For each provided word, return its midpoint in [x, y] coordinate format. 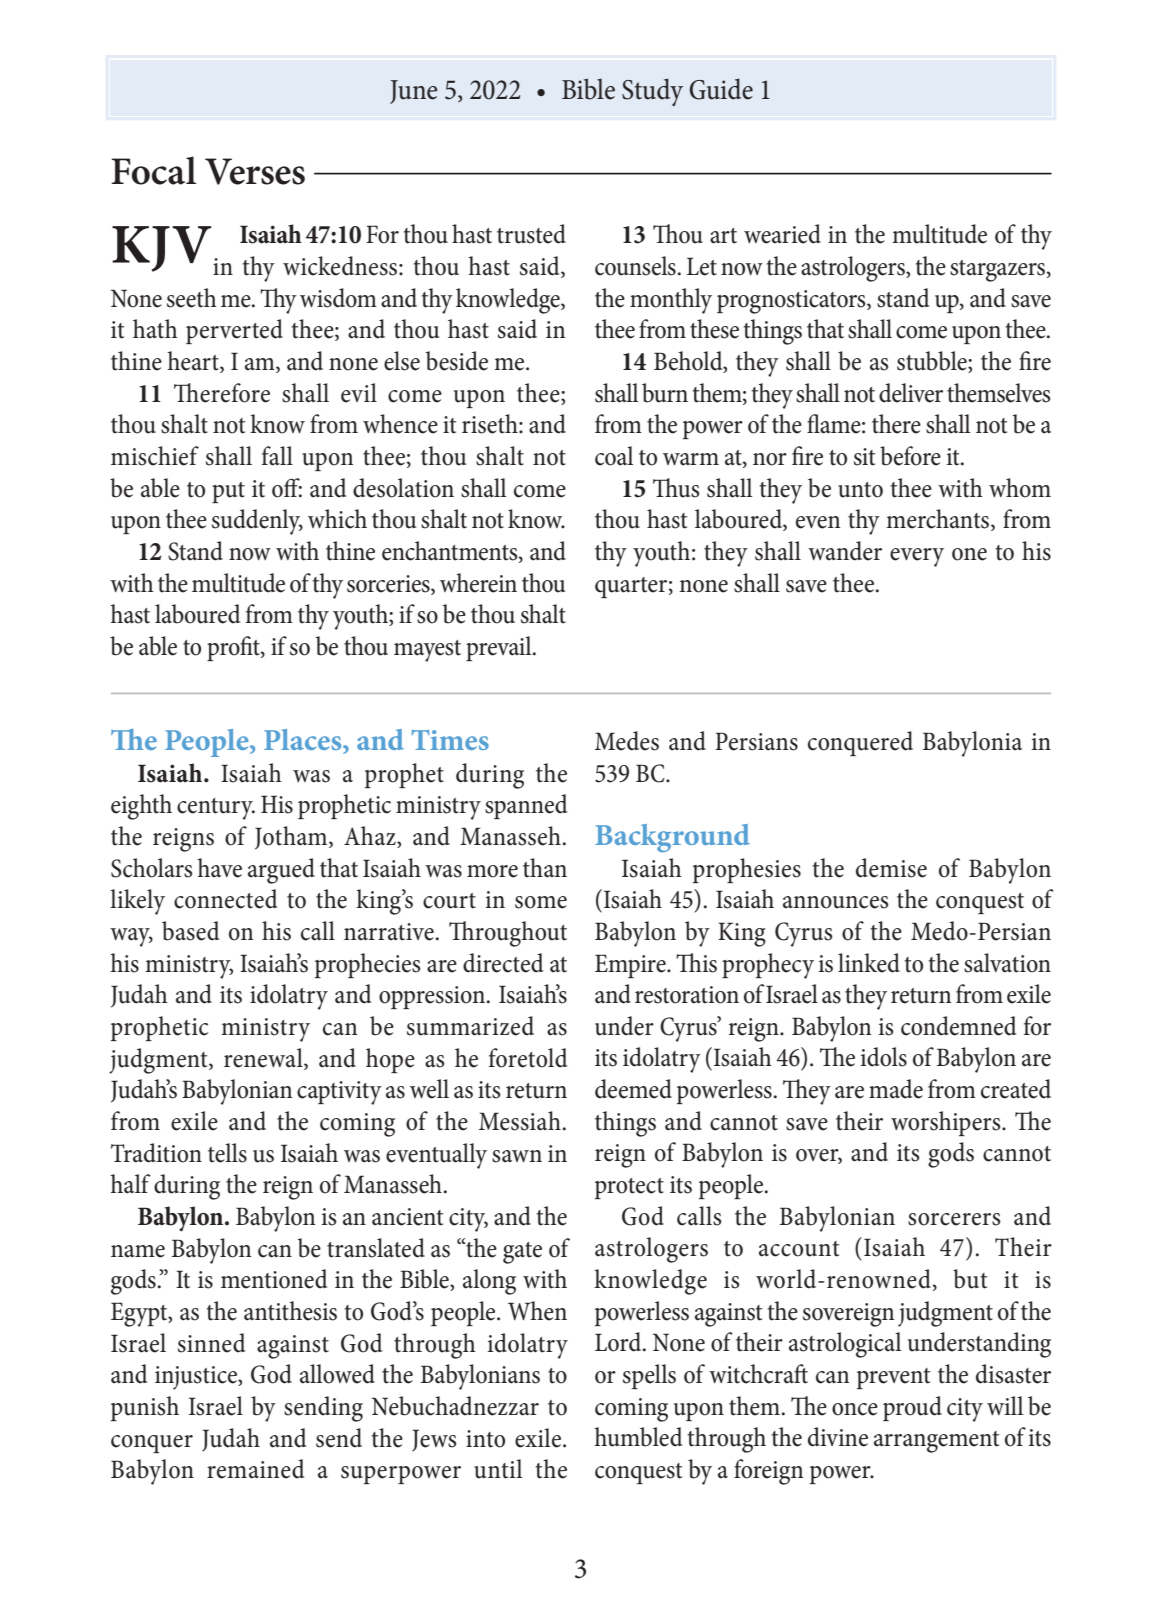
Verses [255, 171]
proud [912, 1408]
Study [652, 92]
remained [255, 1469]
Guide [721, 89]
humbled [638, 1437]
